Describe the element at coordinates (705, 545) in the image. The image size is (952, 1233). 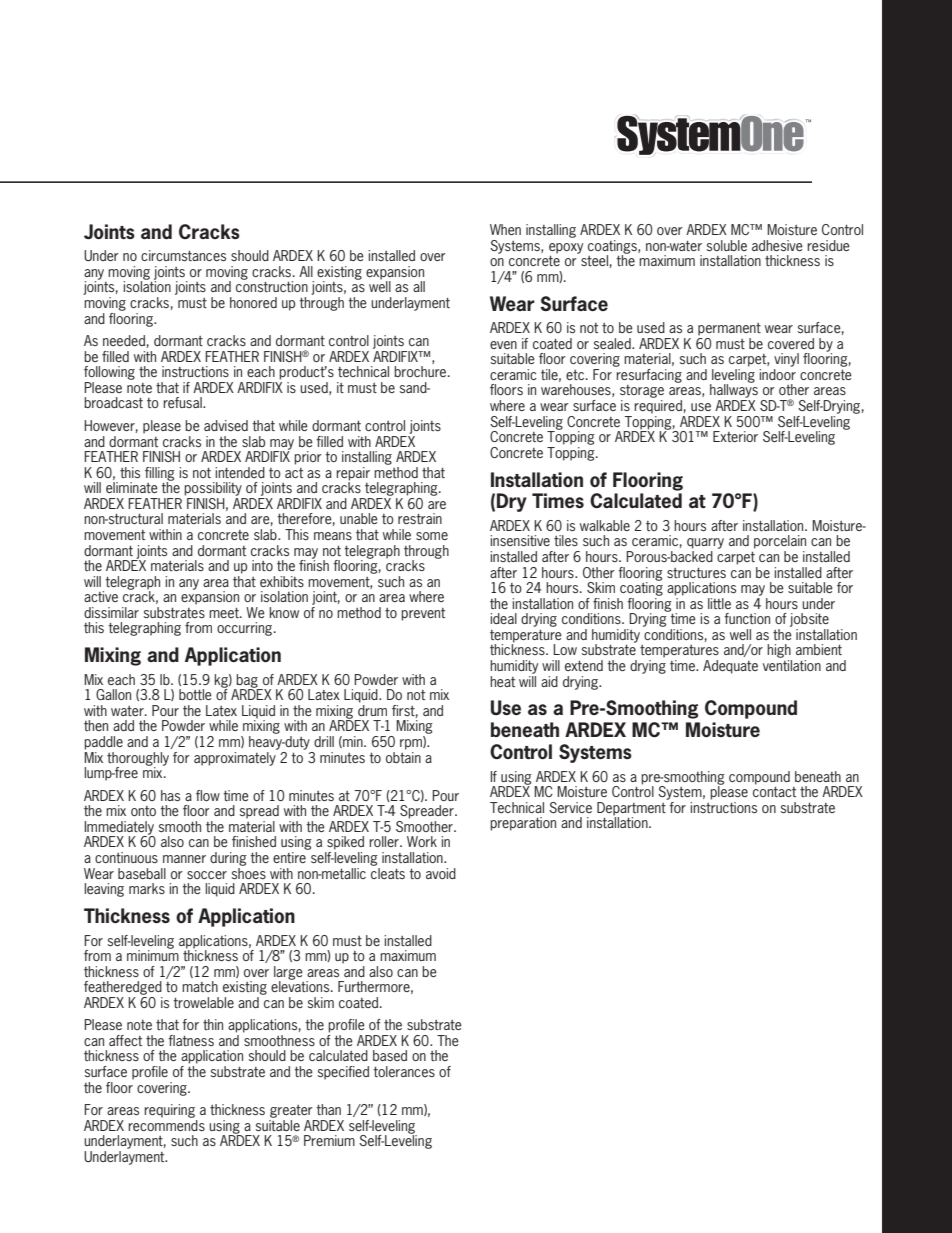
I see `quarry` at that location.
